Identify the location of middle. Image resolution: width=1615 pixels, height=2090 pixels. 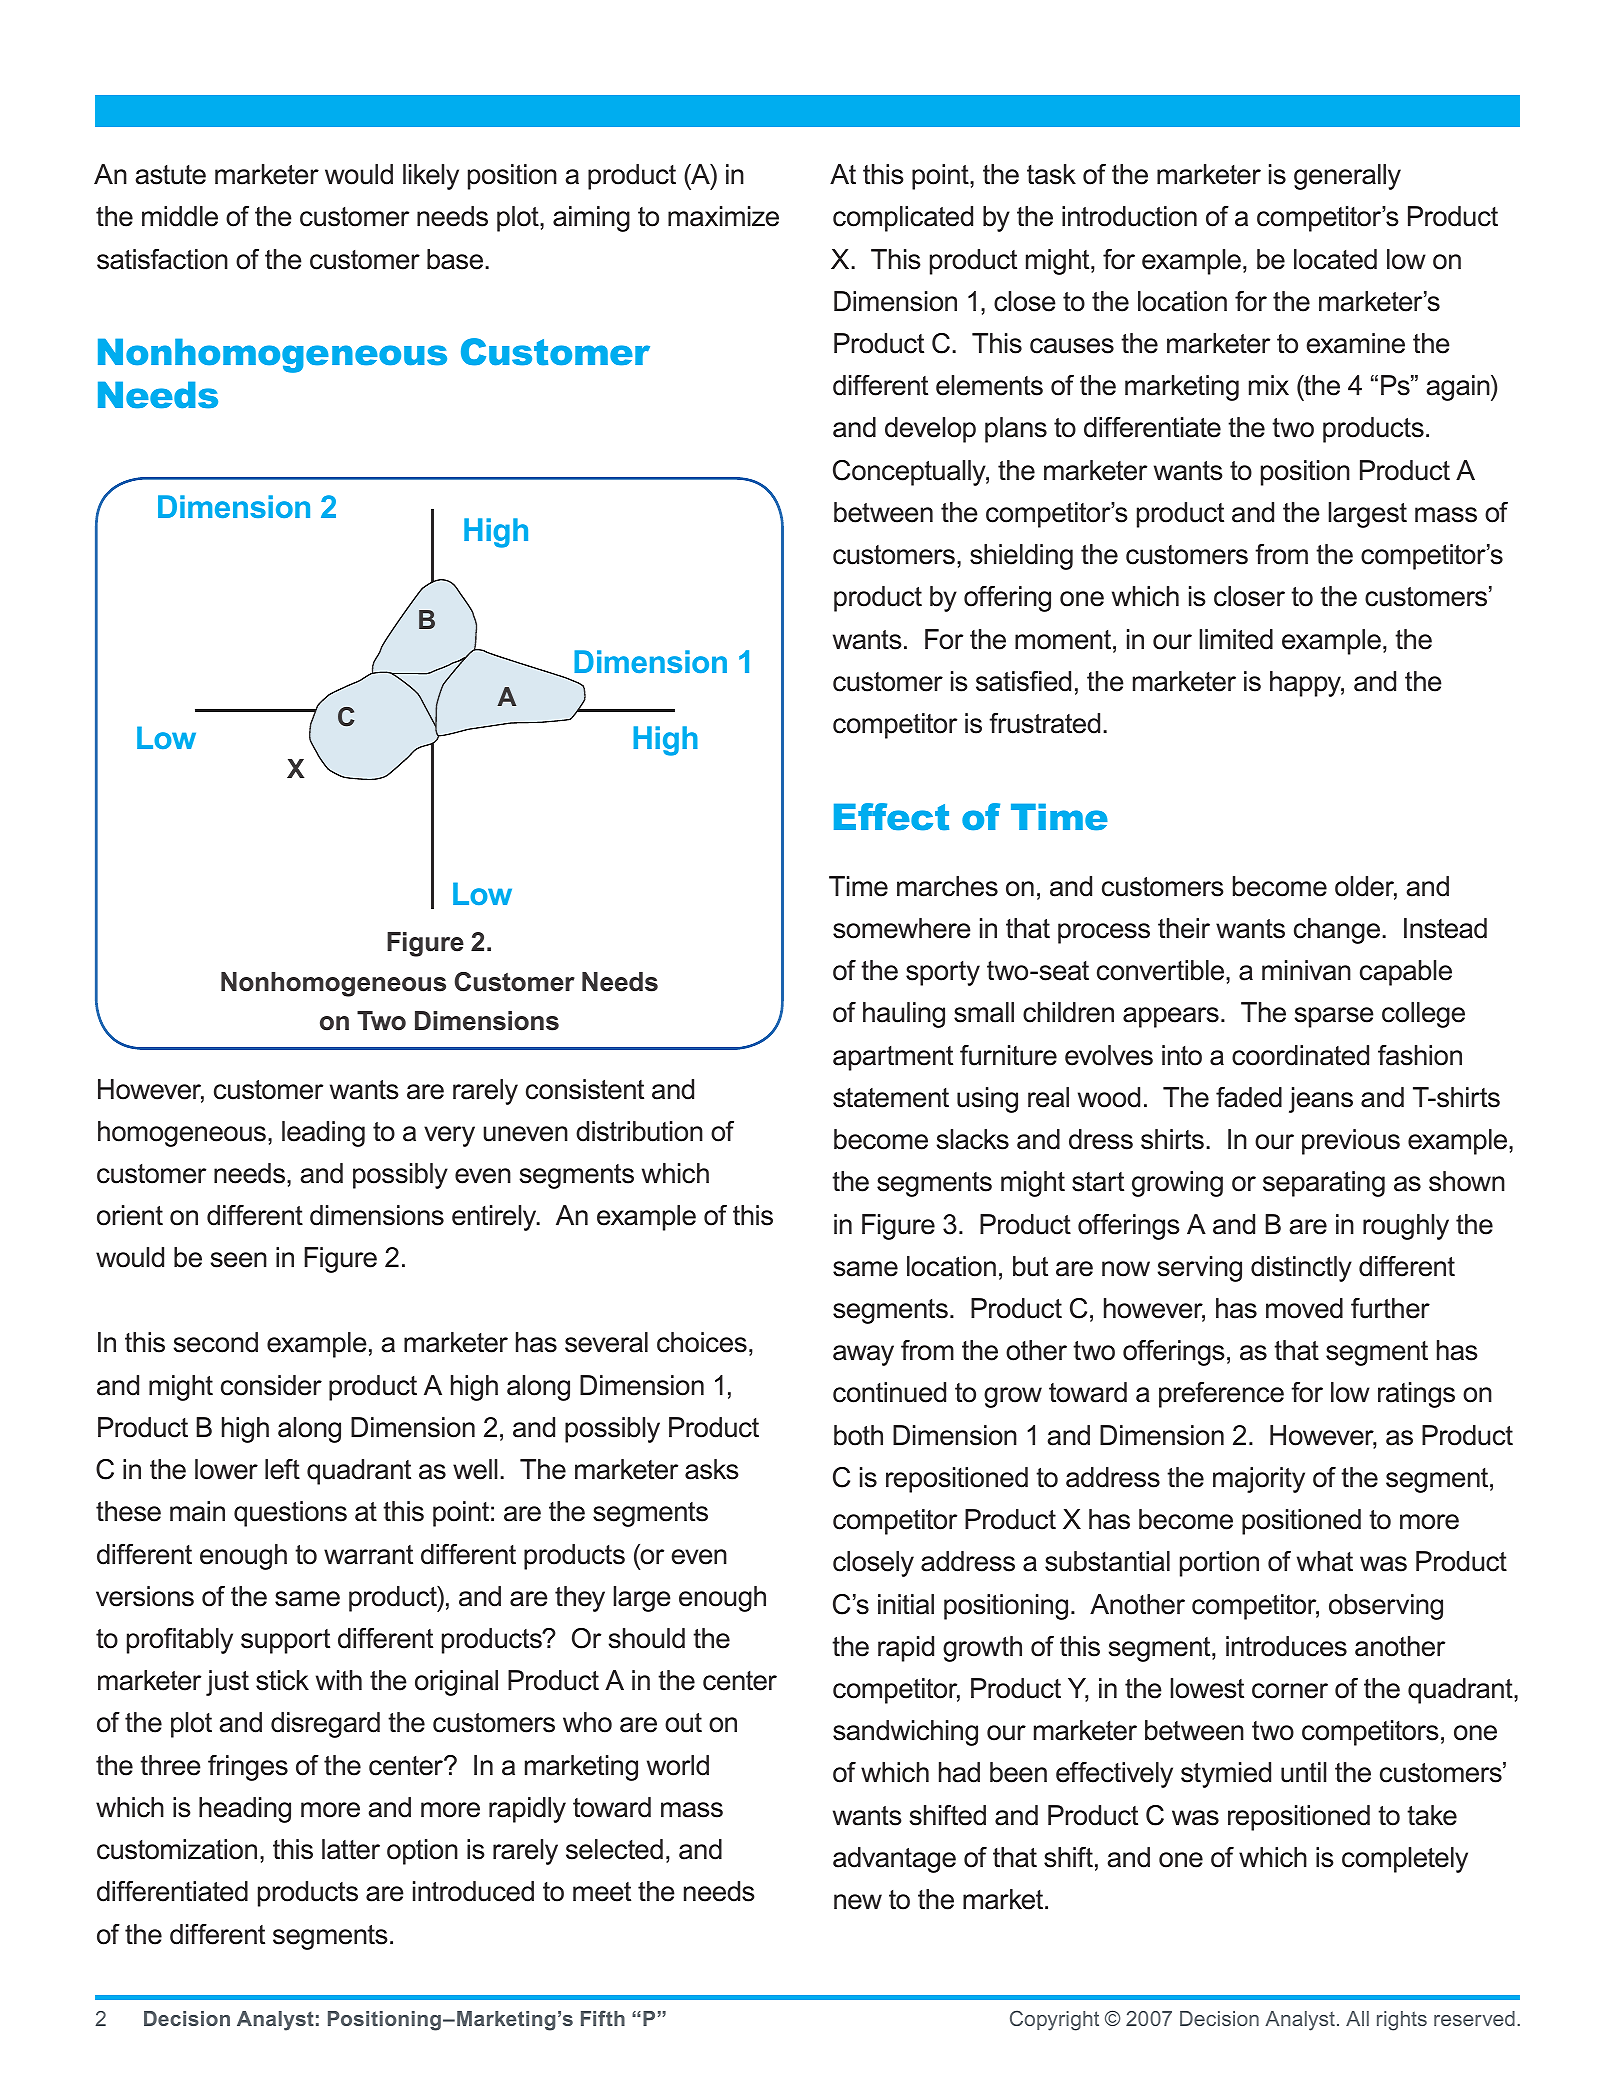
(180, 216).
